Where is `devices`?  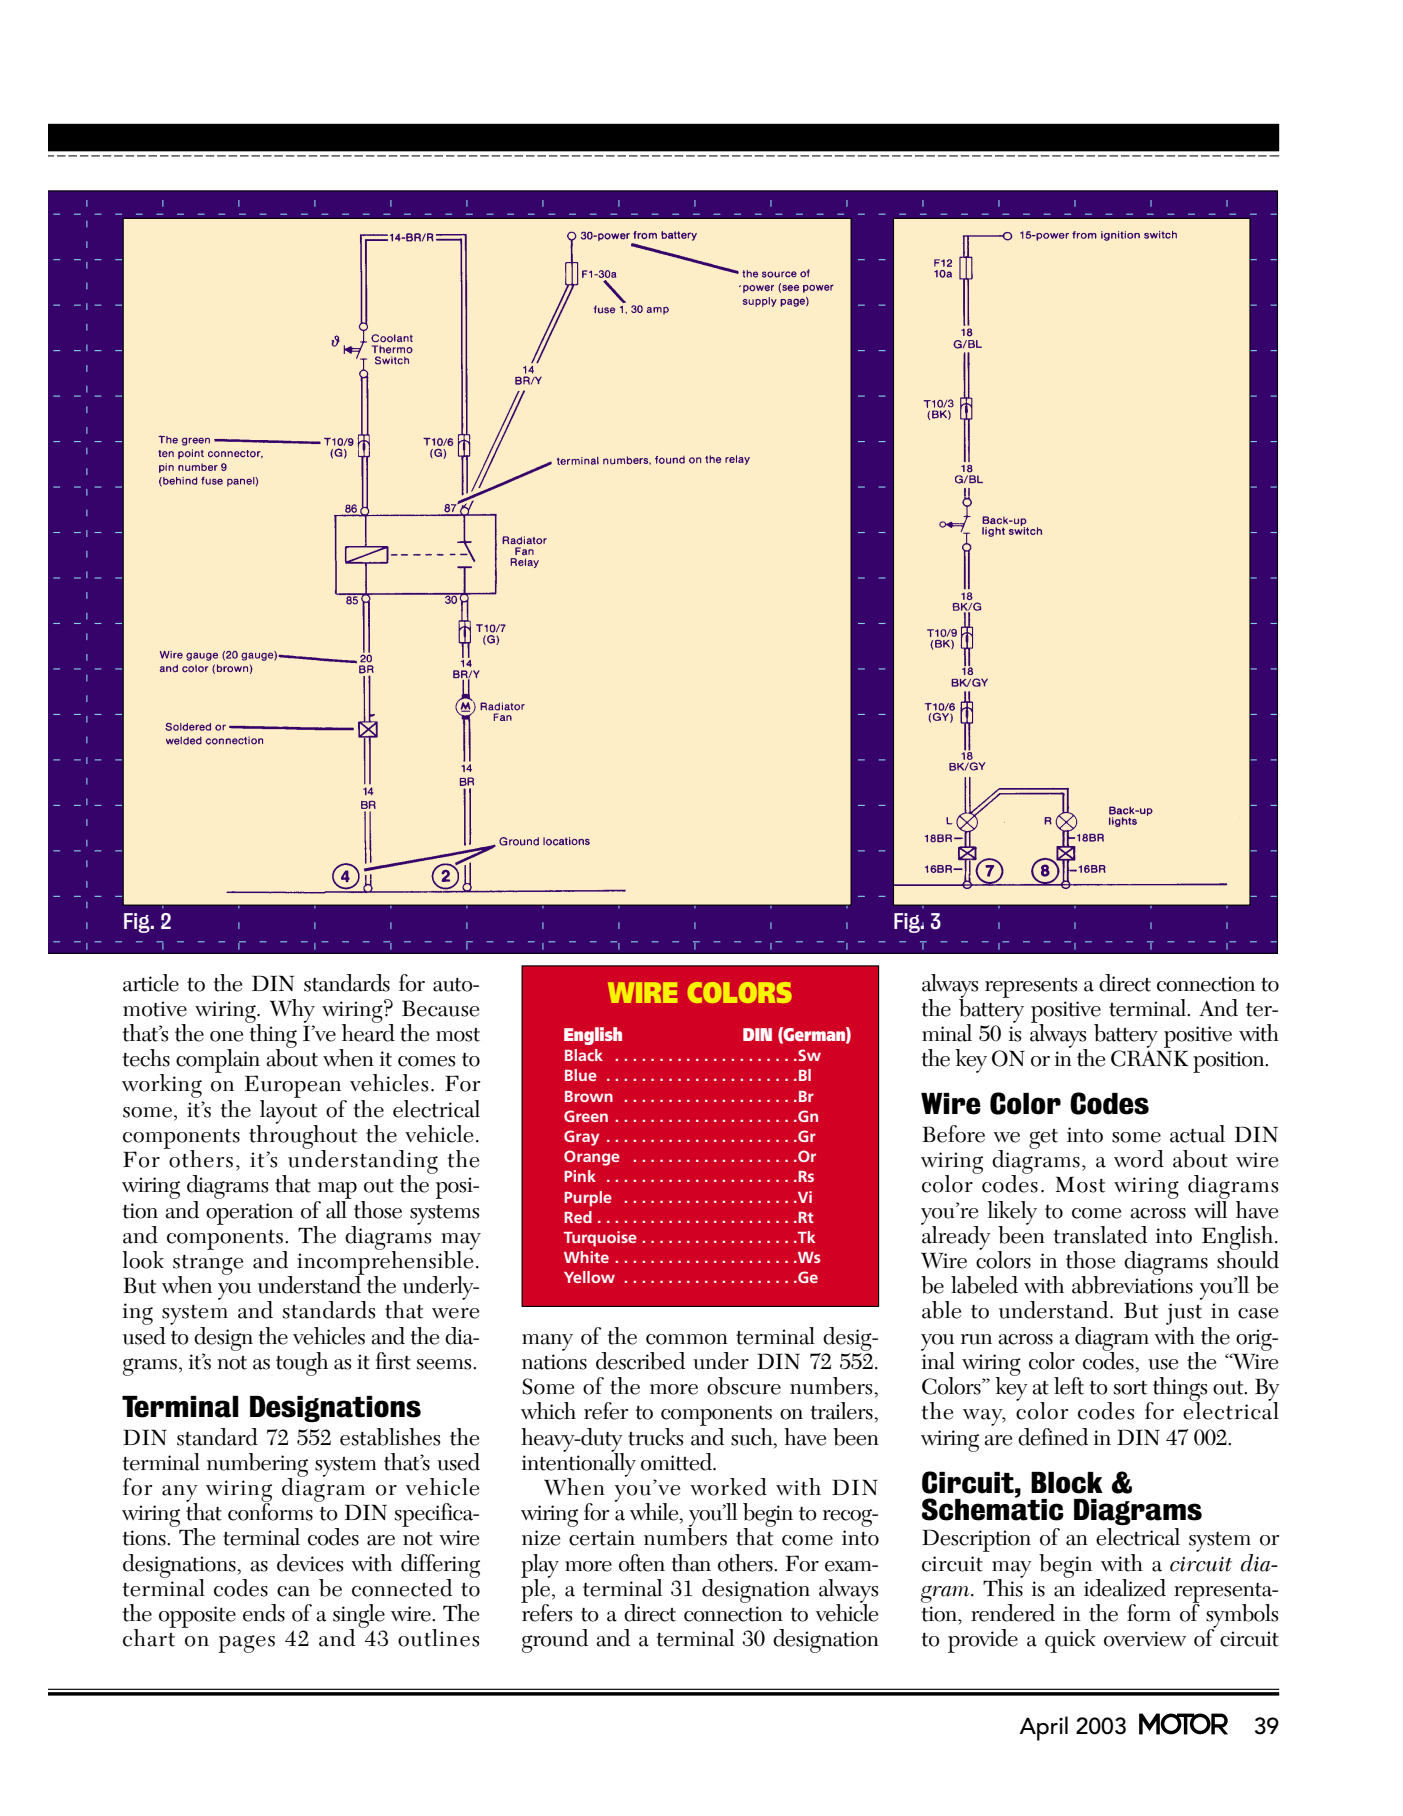 devices is located at coordinates (310, 1563).
